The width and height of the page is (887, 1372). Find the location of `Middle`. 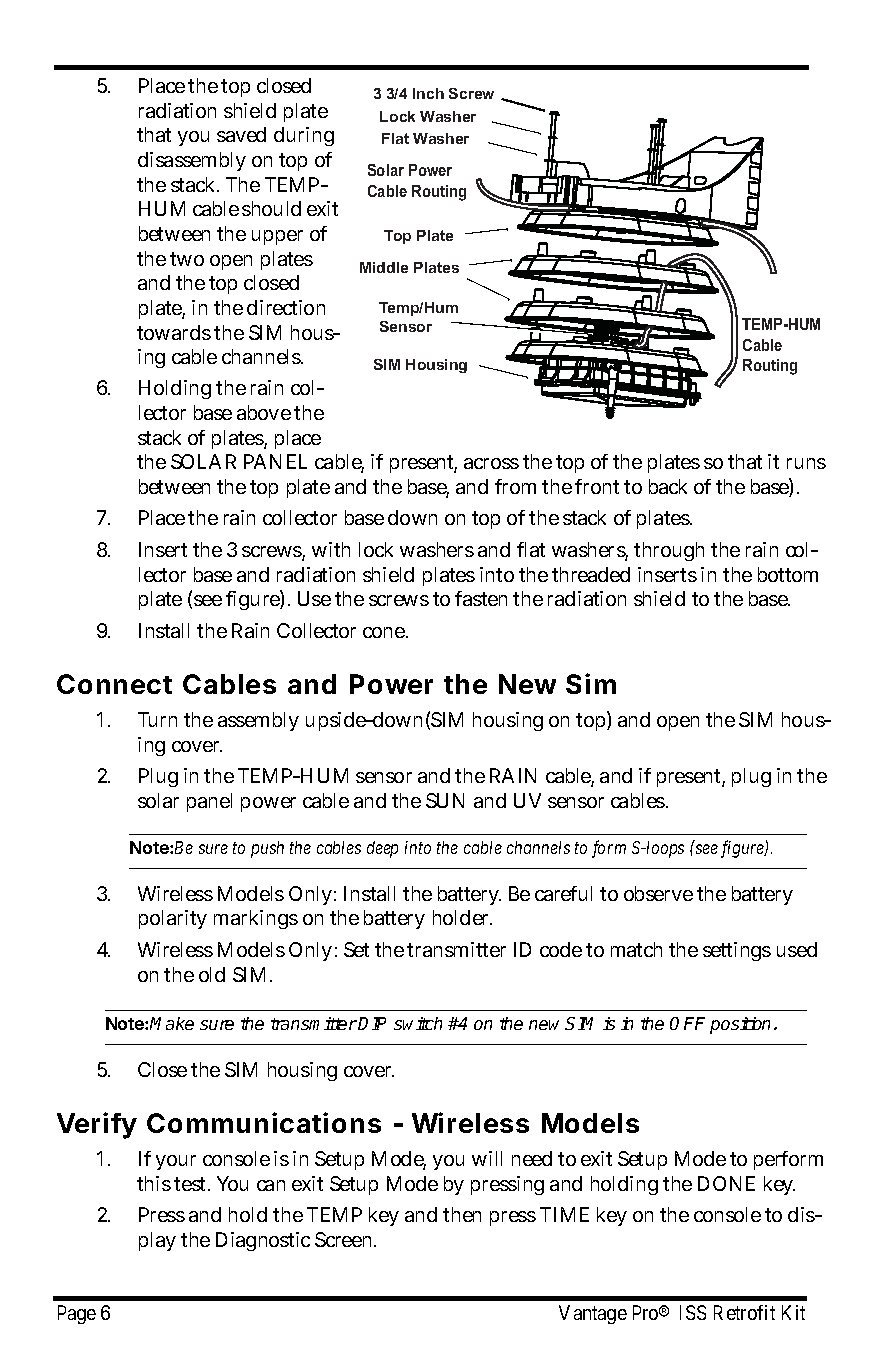

Middle is located at coordinates (384, 267).
